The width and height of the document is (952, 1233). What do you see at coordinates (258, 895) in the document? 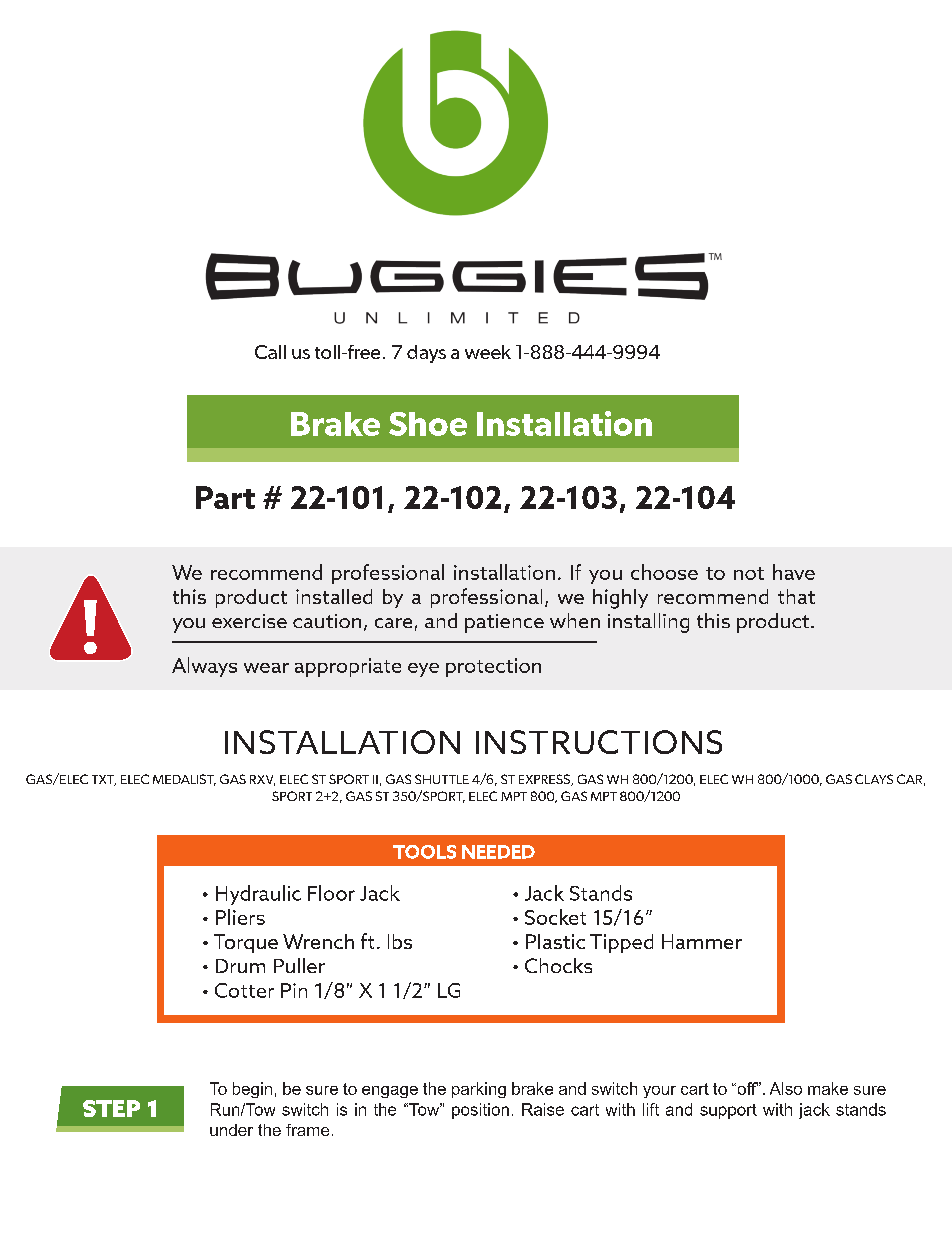
I see `Hydraulic` at bounding box center [258, 895].
